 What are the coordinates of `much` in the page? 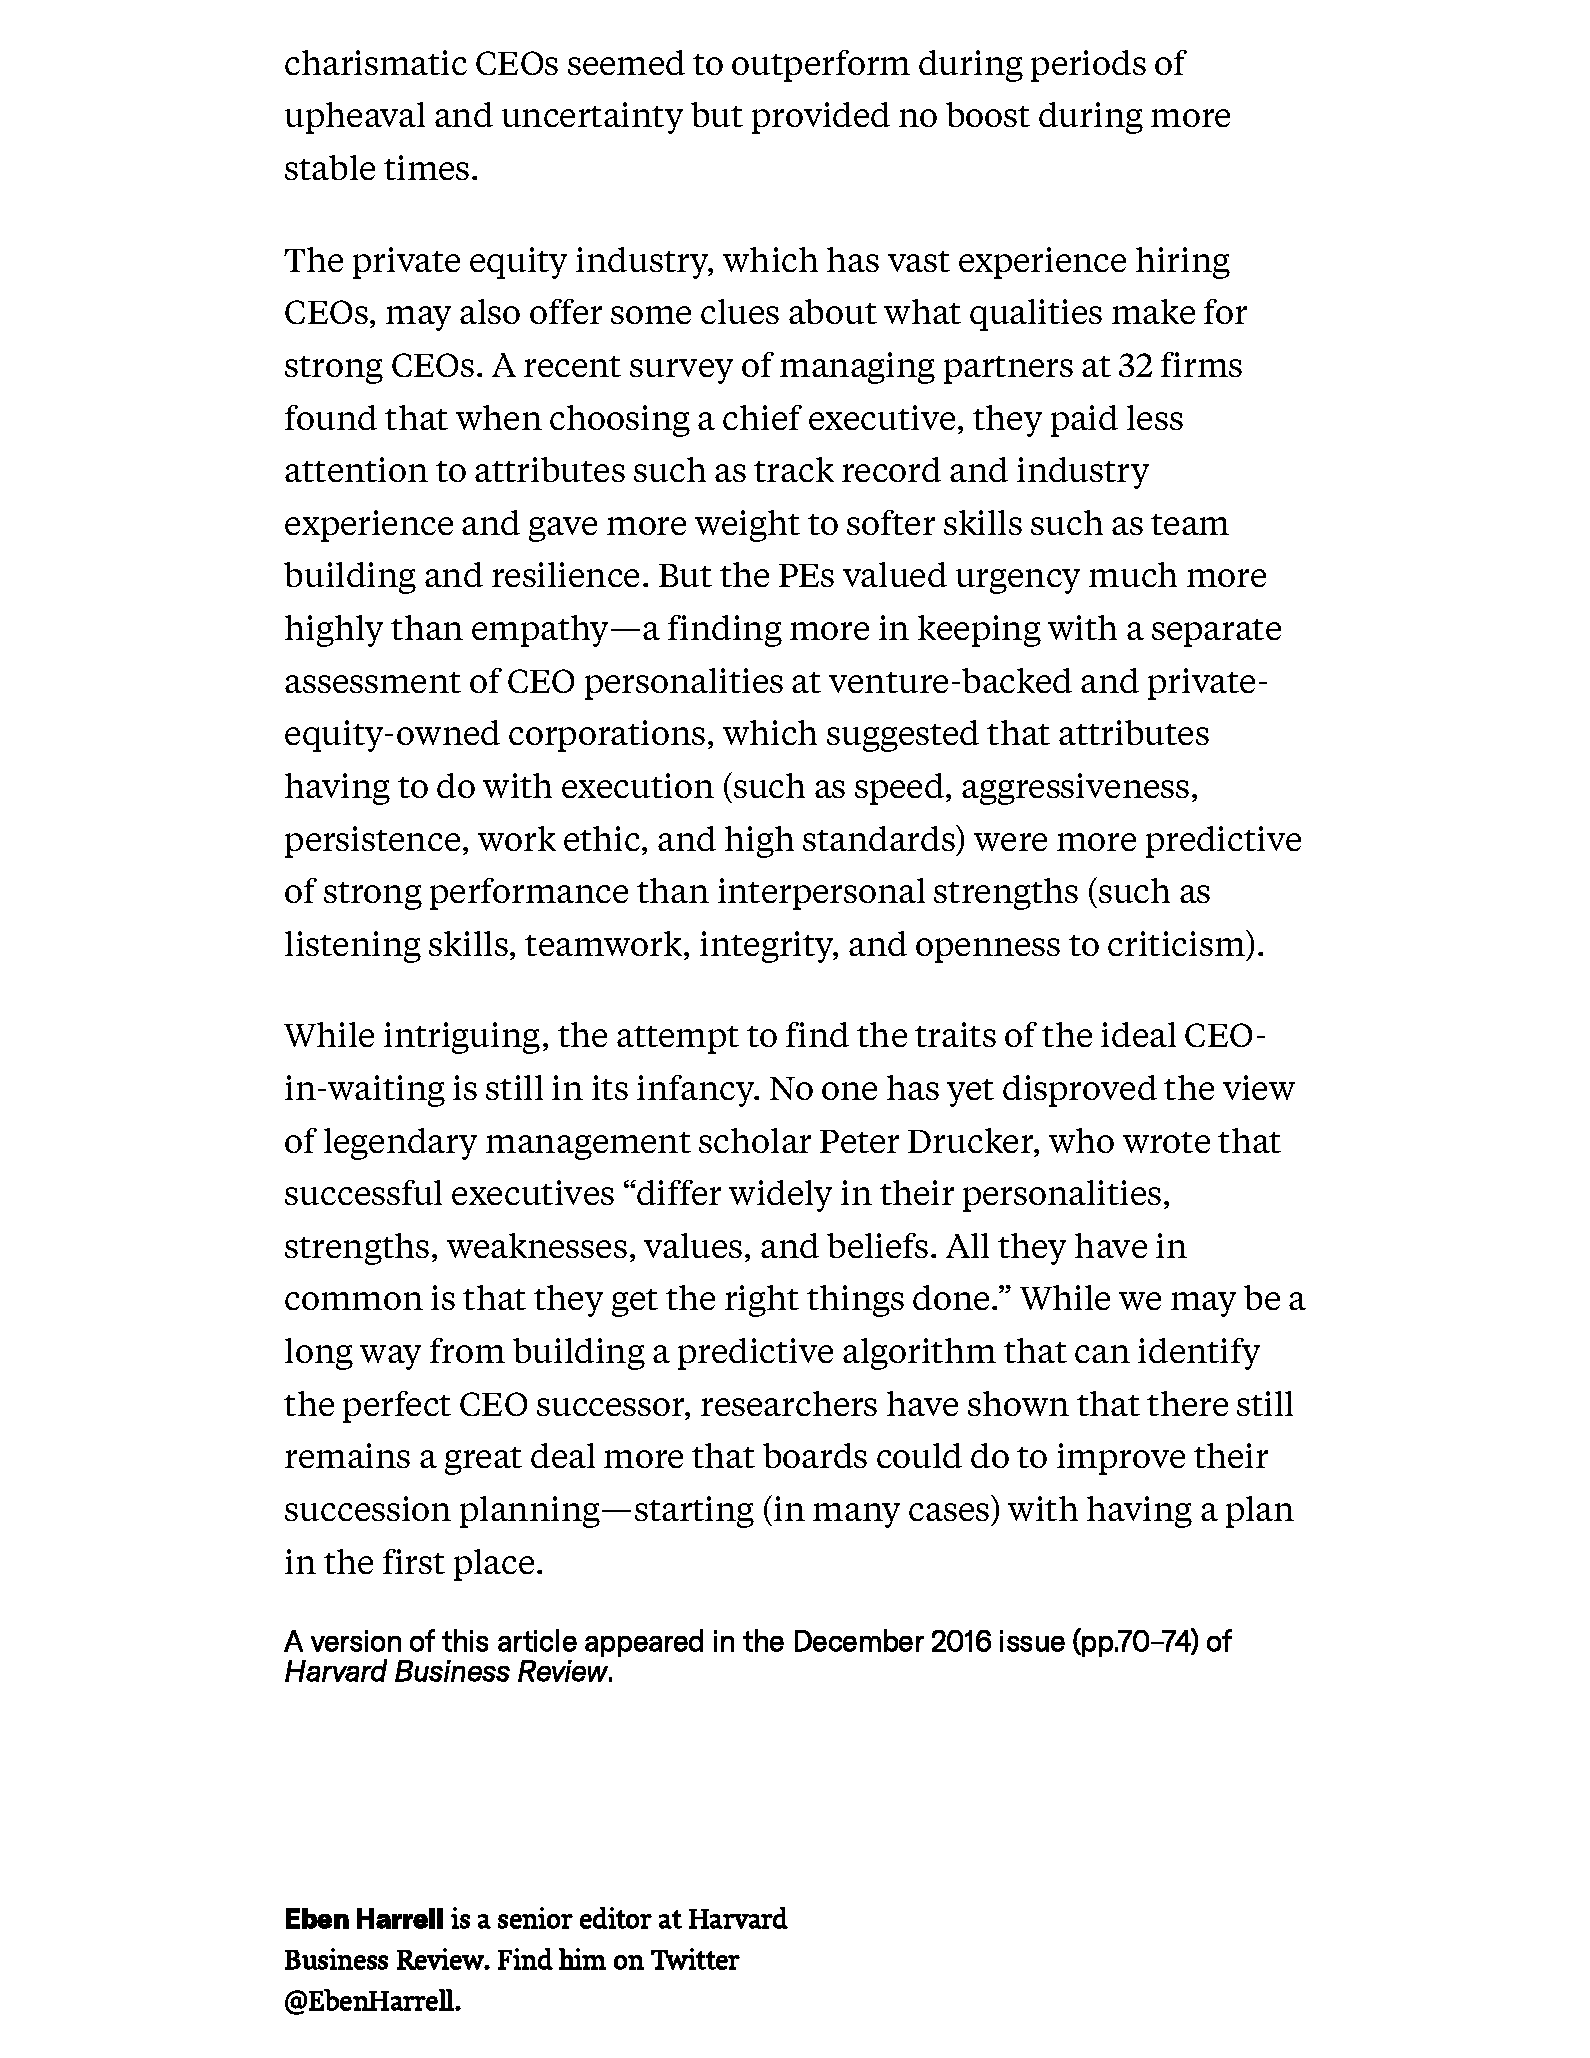 It's located at (1133, 574).
